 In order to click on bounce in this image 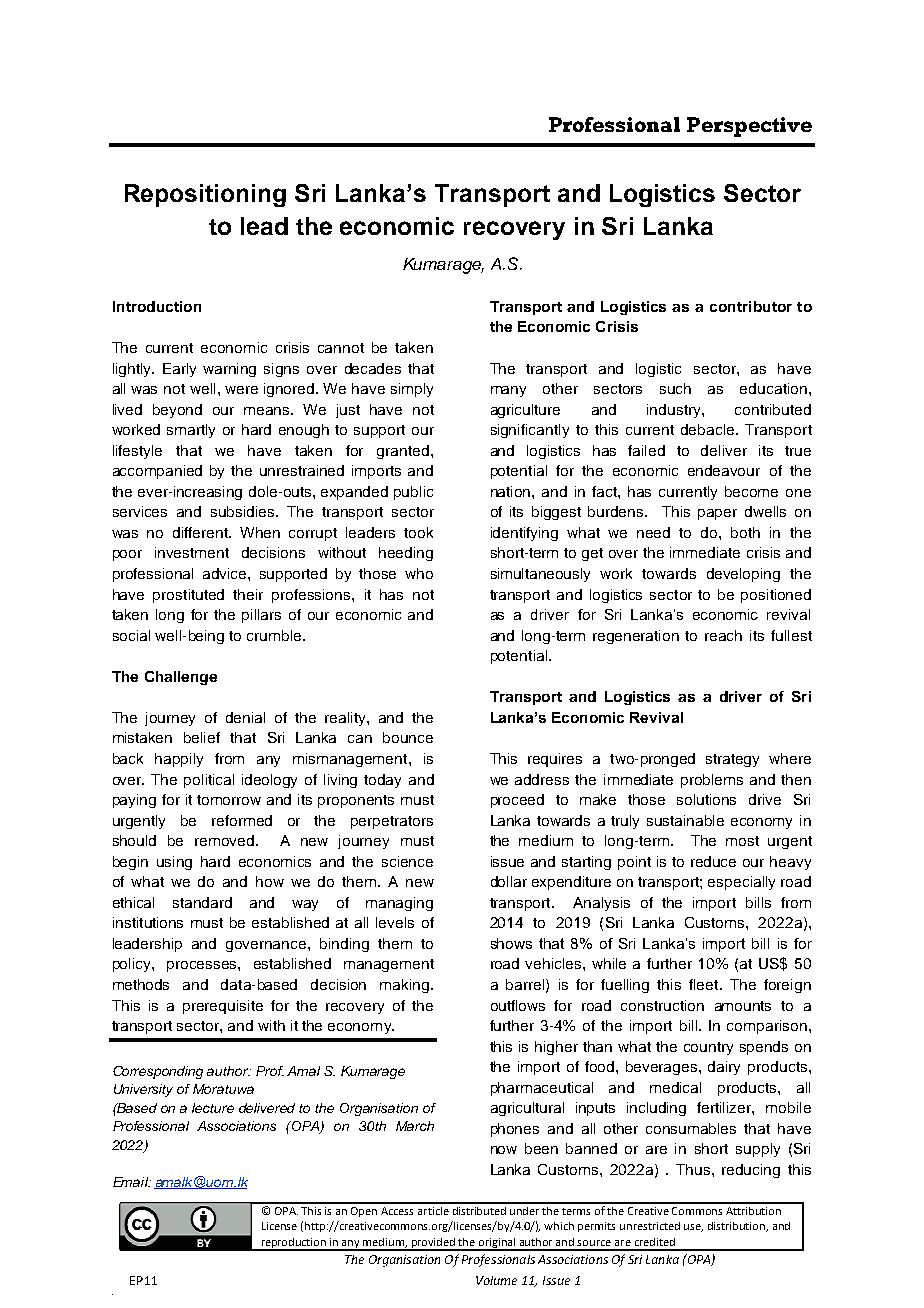, I will do `click(408, 737)`.
